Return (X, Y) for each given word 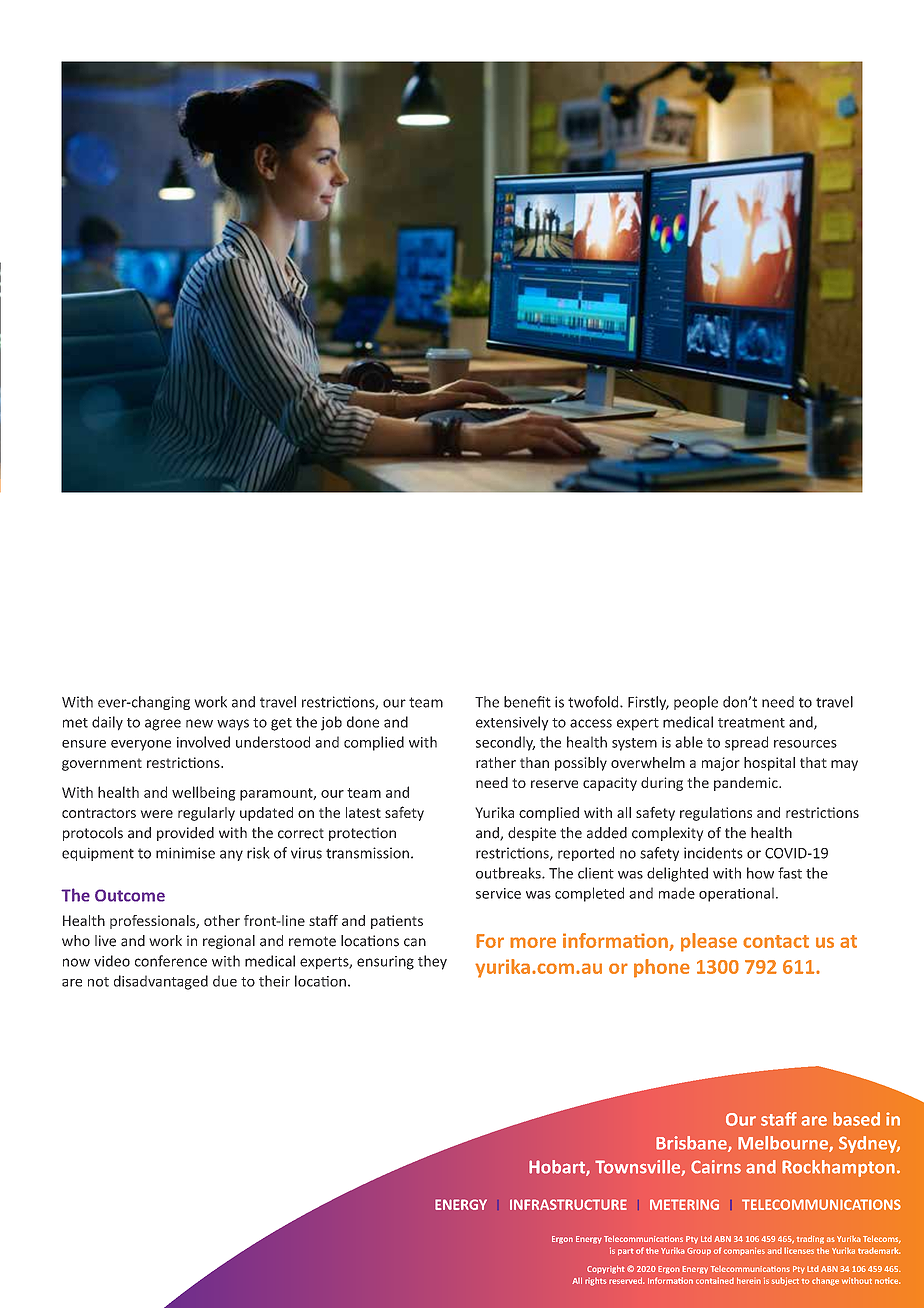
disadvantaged (161, 982)
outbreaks (509, 873)
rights (596, 1282)
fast (790, 873)
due (225, 981)
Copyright (606, 1269)
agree (163, 725)
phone (662, 968)
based (856, 1119)
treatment (751, 723)
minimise (185, 853)
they (432, 962)
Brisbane (692, 1144)
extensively (512, 723)
